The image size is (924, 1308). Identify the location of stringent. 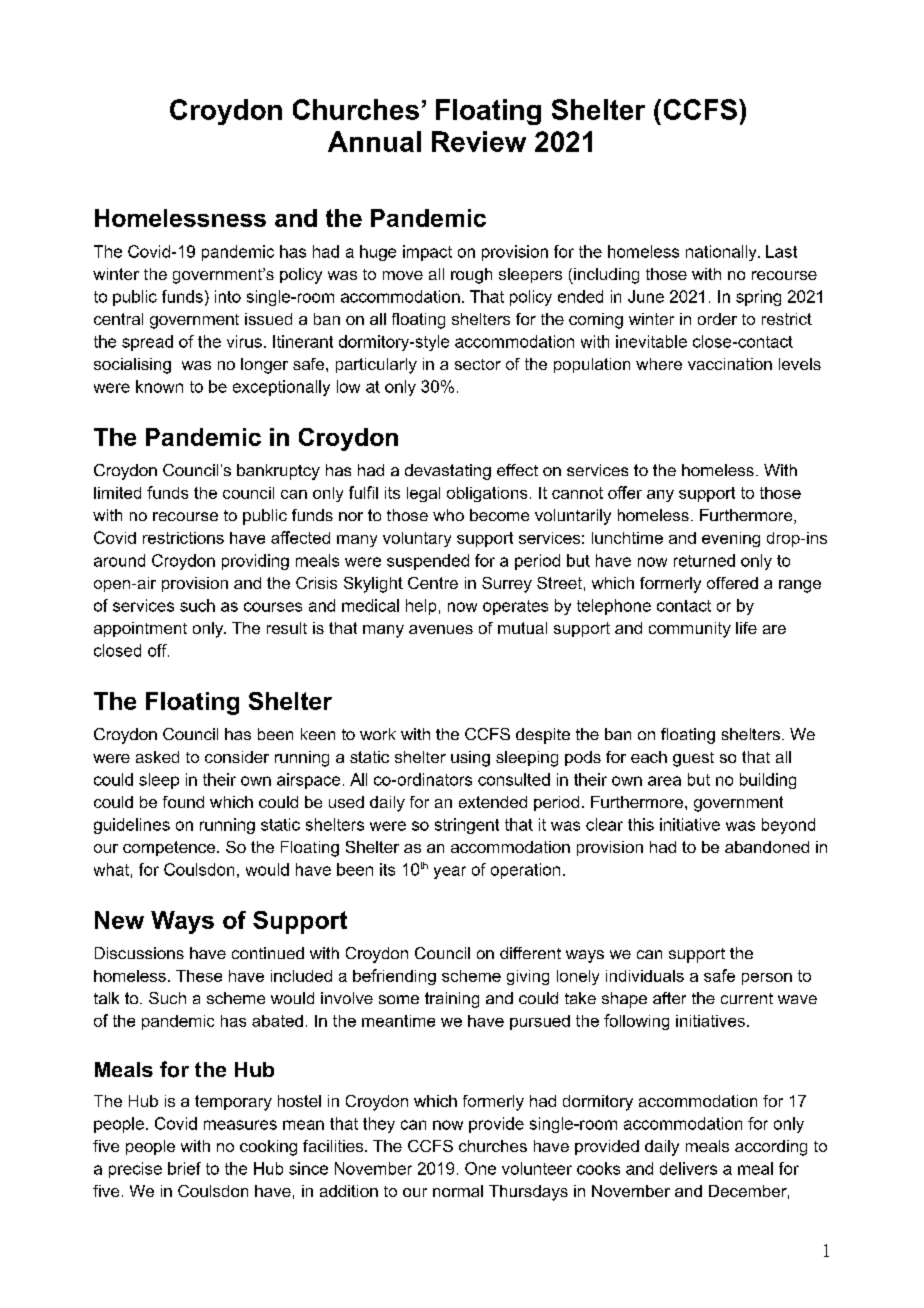
(467, 826).
